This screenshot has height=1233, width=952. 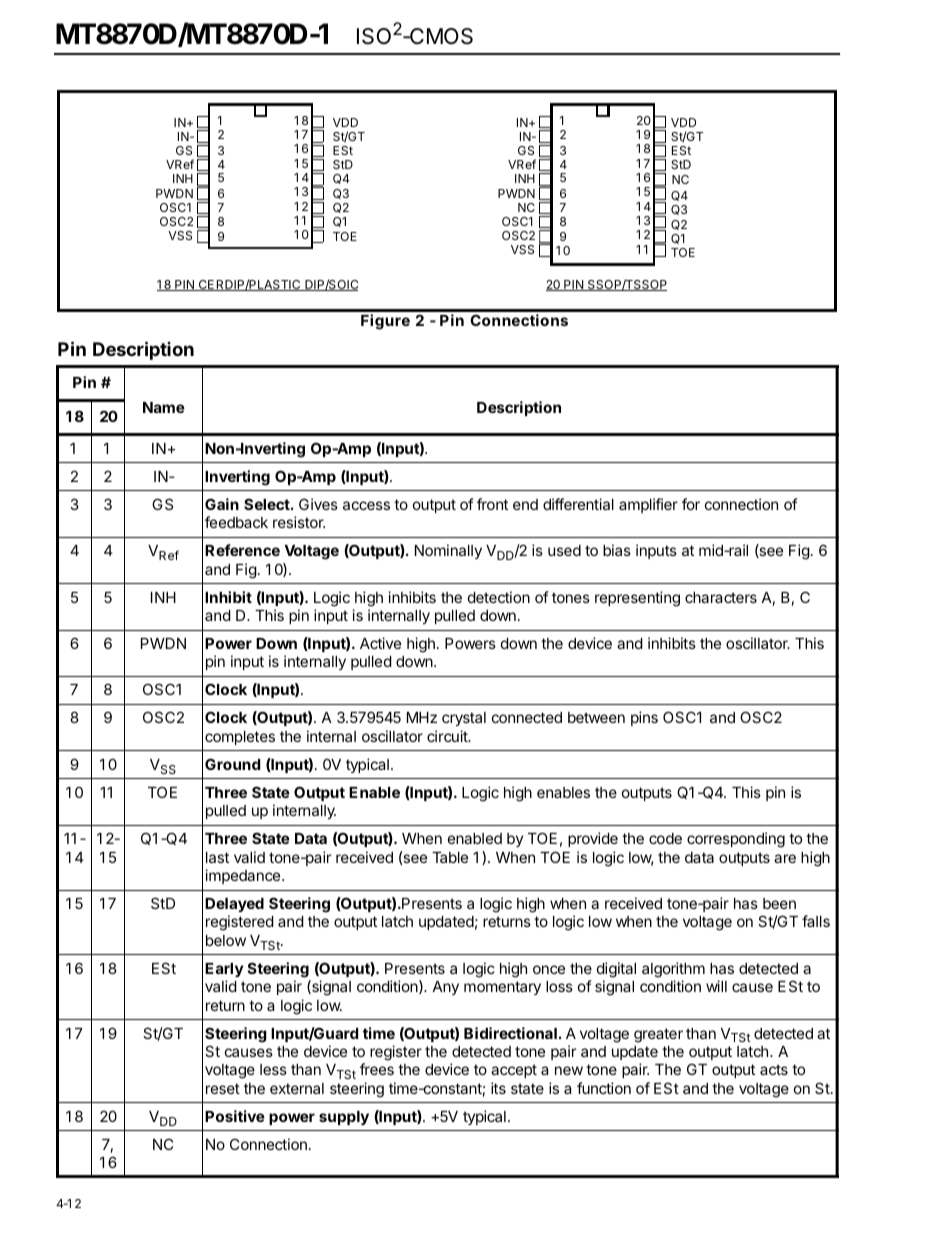 What do you see at coordinates (527, 717) in the screenshot?
I see `connected` at bounding box center [527, 717].
